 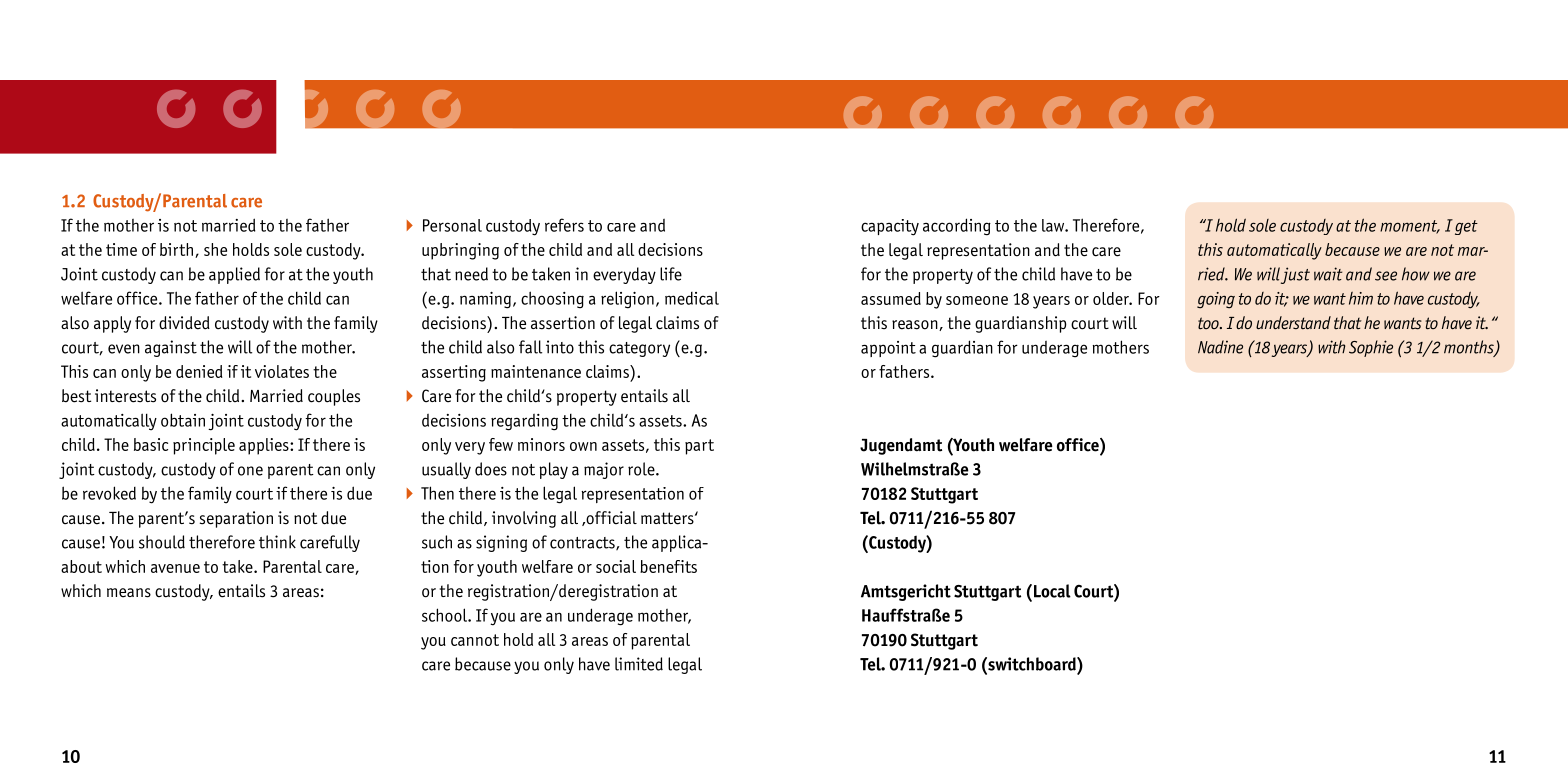 What do you see at coordinates (215, 249) in the screenshot?
I see `she` at bounding box center [215, 249].
